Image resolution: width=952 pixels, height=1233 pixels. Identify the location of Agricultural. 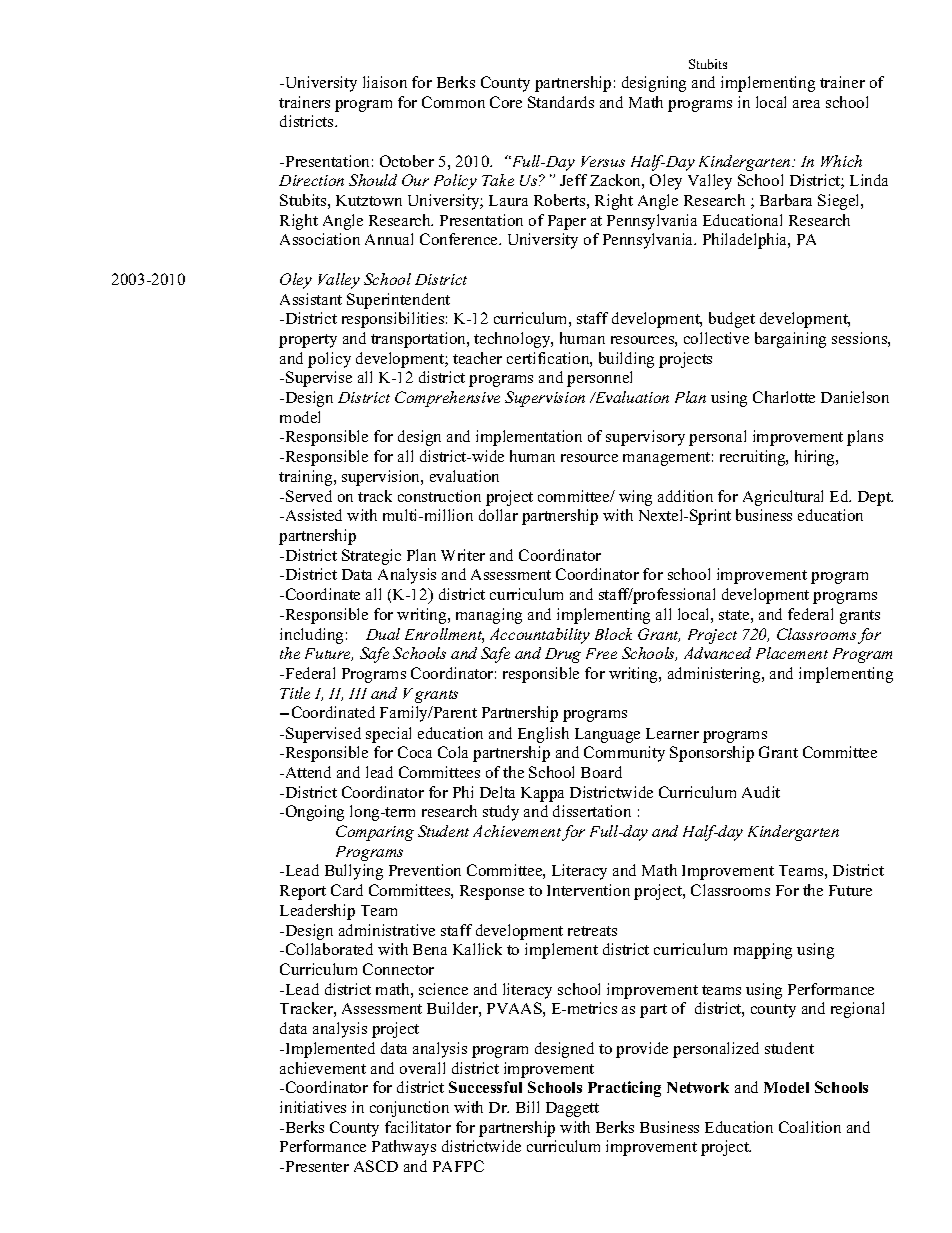
(783, 498).
